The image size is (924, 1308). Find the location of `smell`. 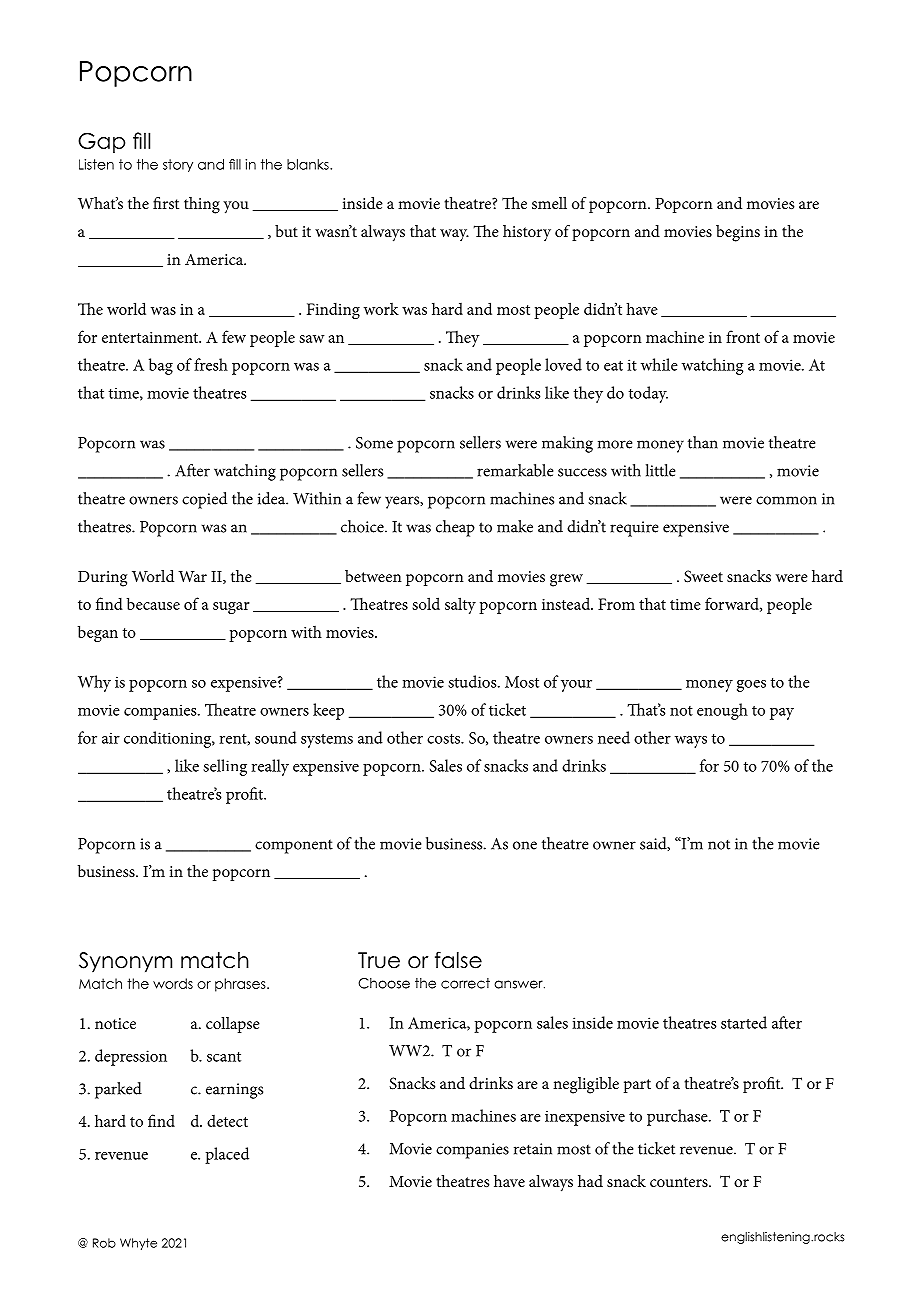

smell is located at coordinates (549, 203).
